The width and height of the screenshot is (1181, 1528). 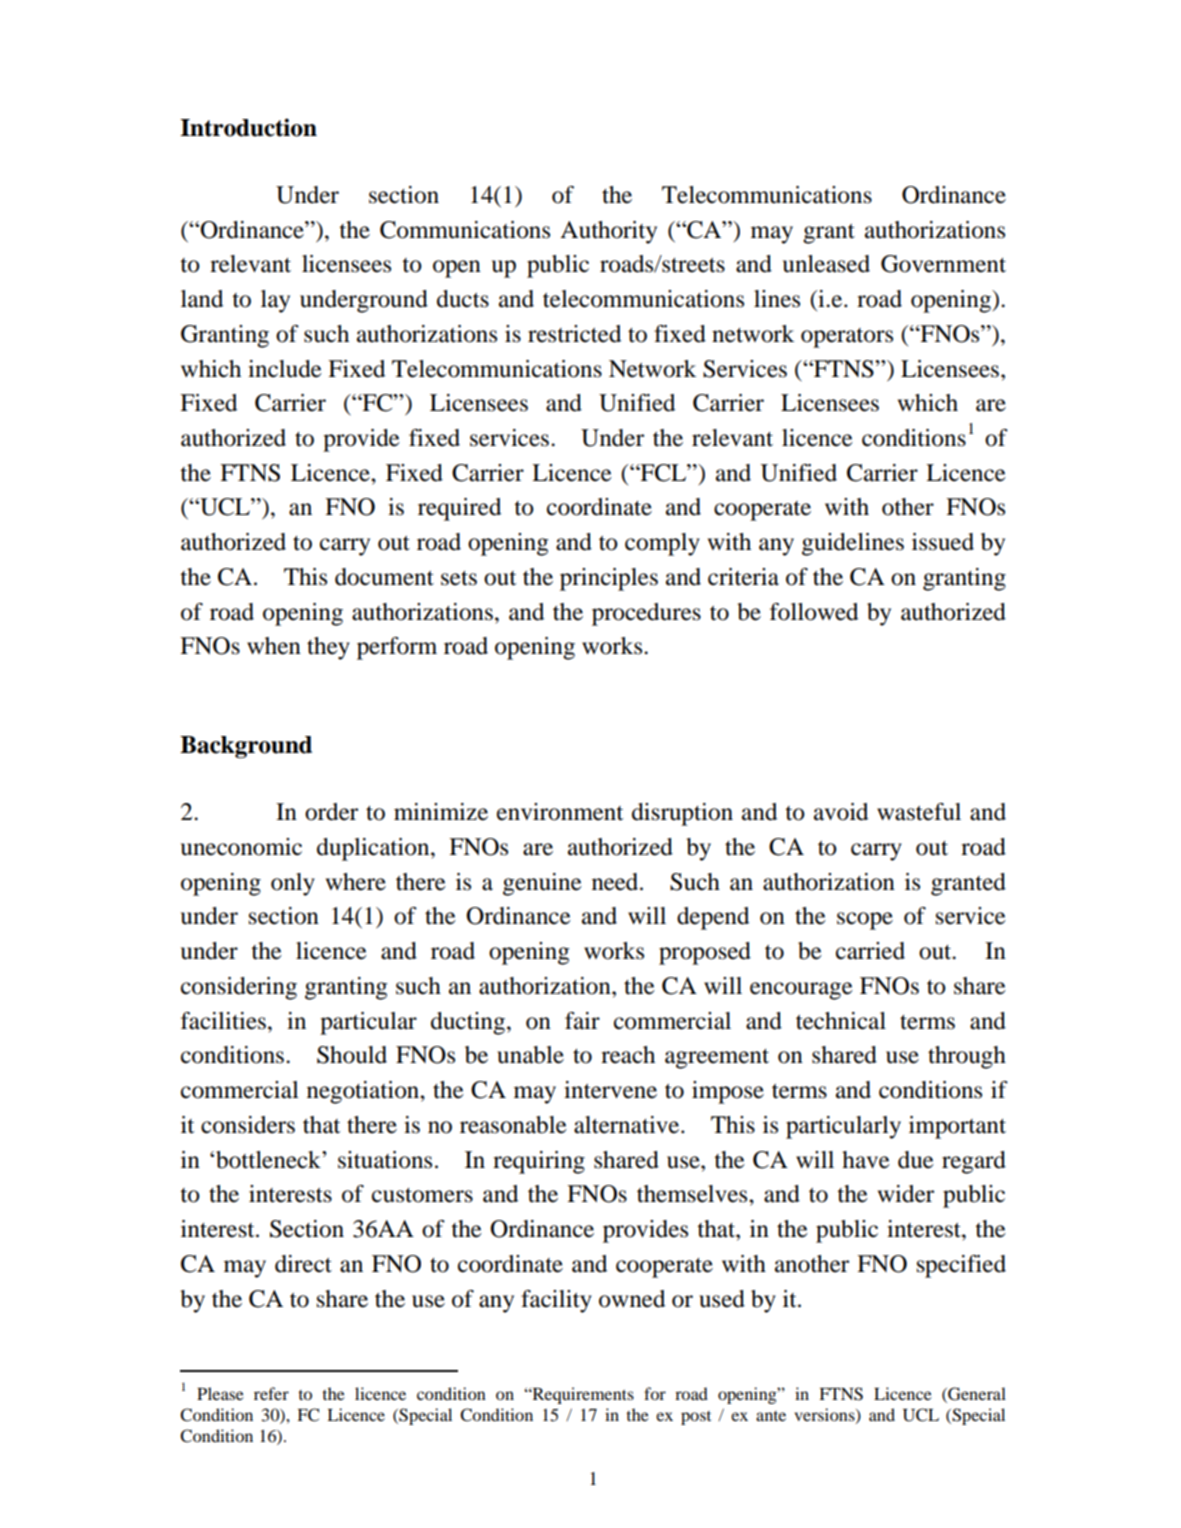 I want to click on refer, so click(x=271, y=1393).
